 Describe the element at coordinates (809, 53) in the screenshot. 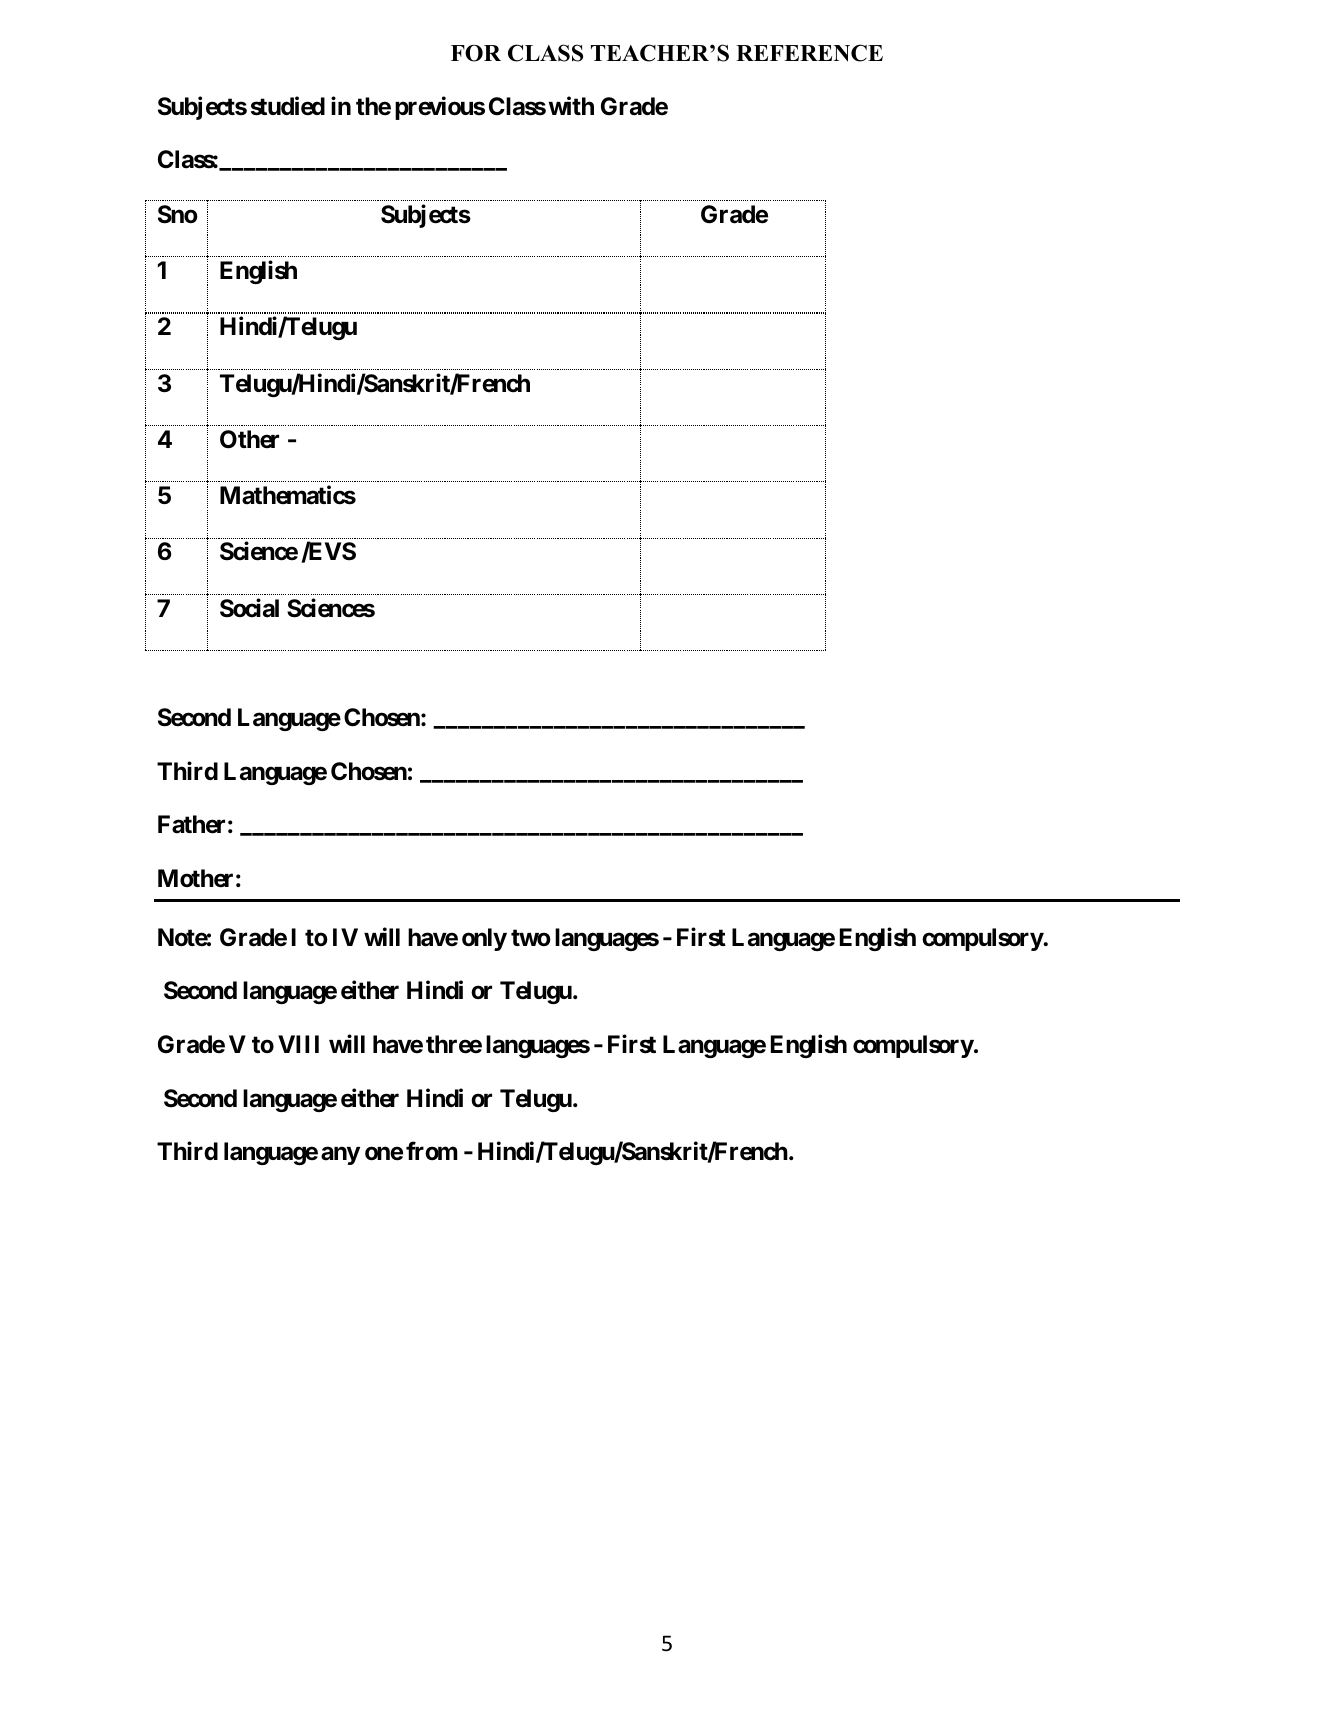

I see `REFERENCE` at that location.
